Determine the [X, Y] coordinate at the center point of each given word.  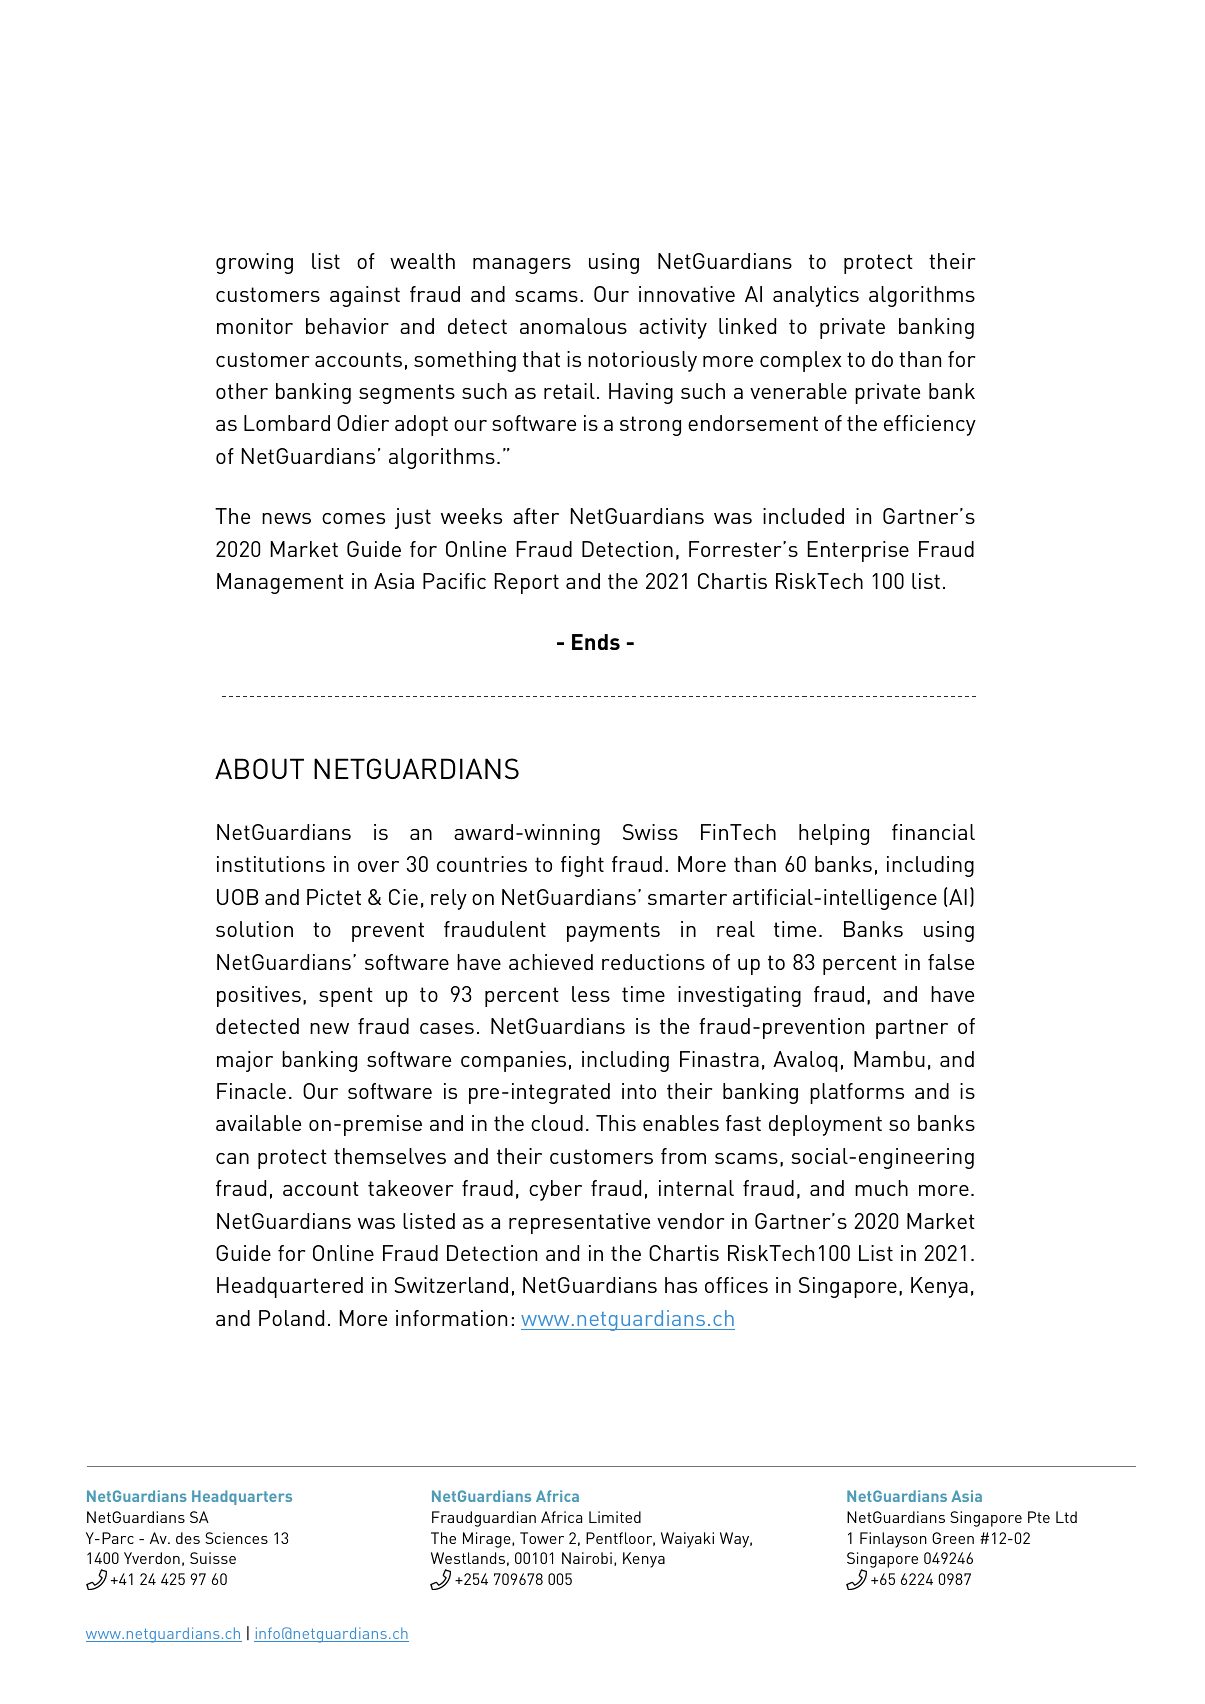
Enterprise [858, 551]
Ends [596, 642]
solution [254, 929]
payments [613, 932]
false [951, 962]
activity [673, 328]
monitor [255, 326]
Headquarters [242, 1497]
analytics [816, 296]
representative [579, 1223]
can [232, 1158]
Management [280, 583]
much [881, 1188]
